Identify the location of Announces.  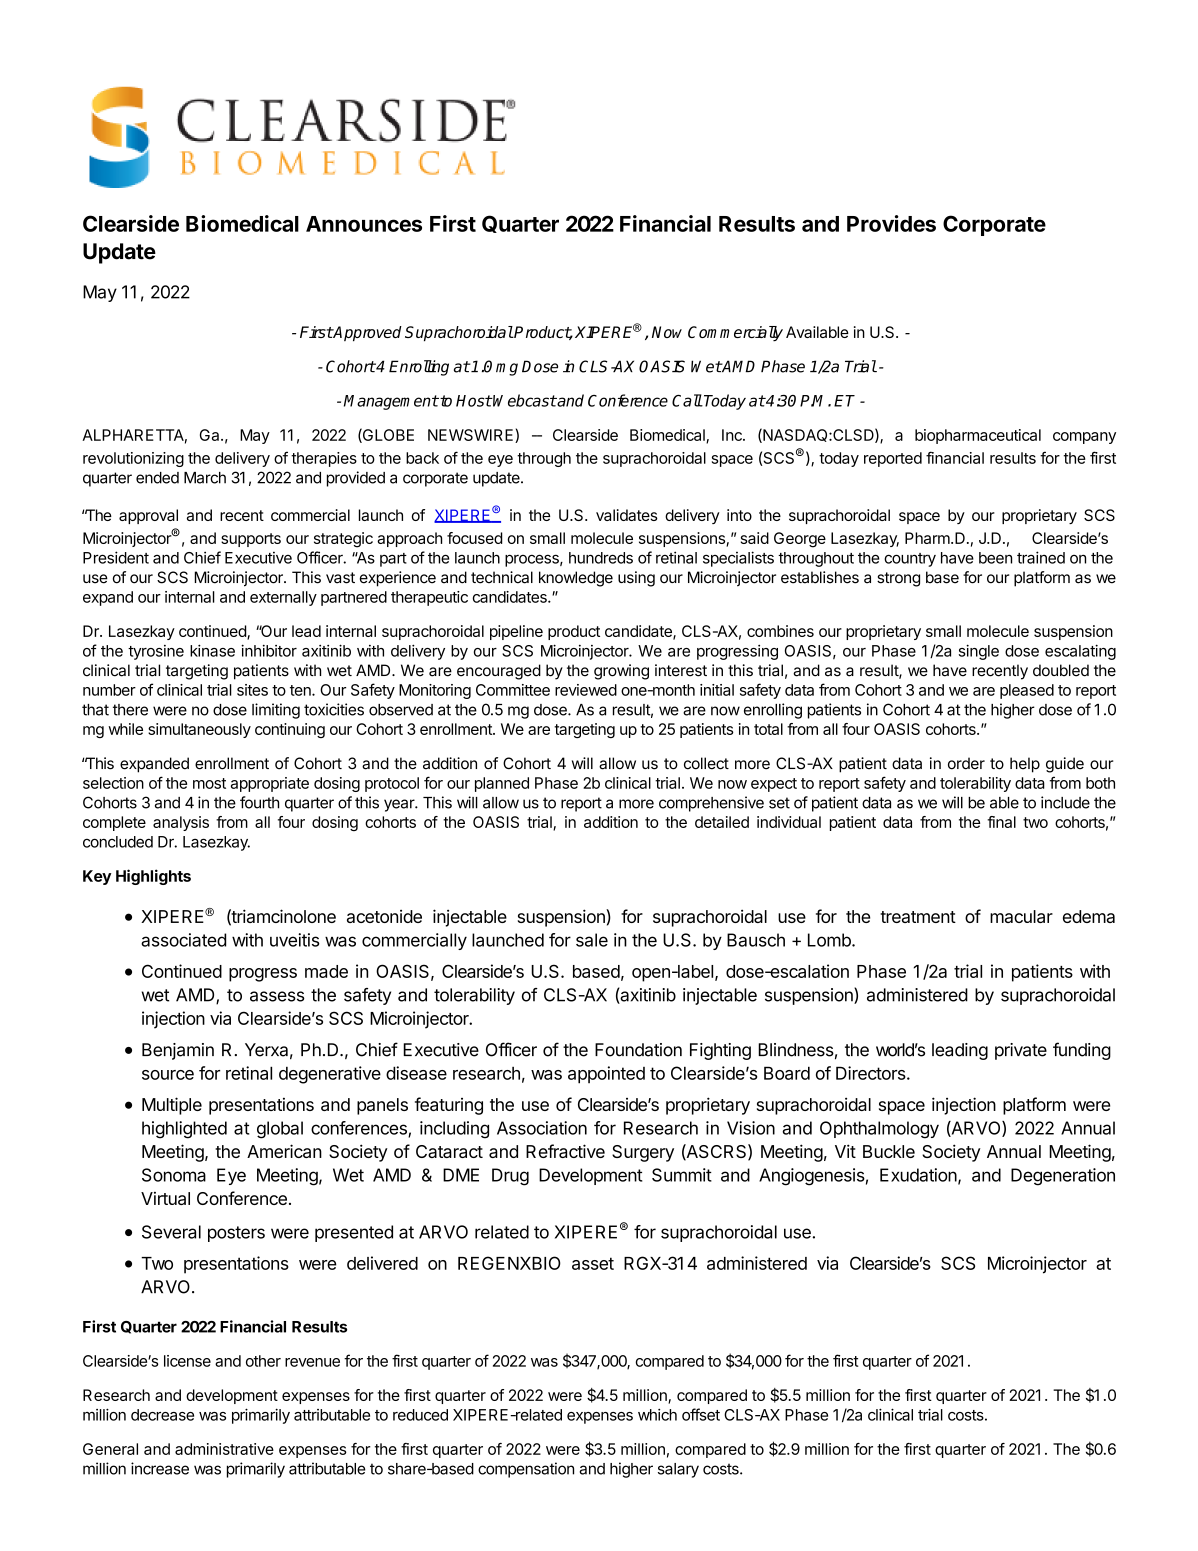
(364, 224).
